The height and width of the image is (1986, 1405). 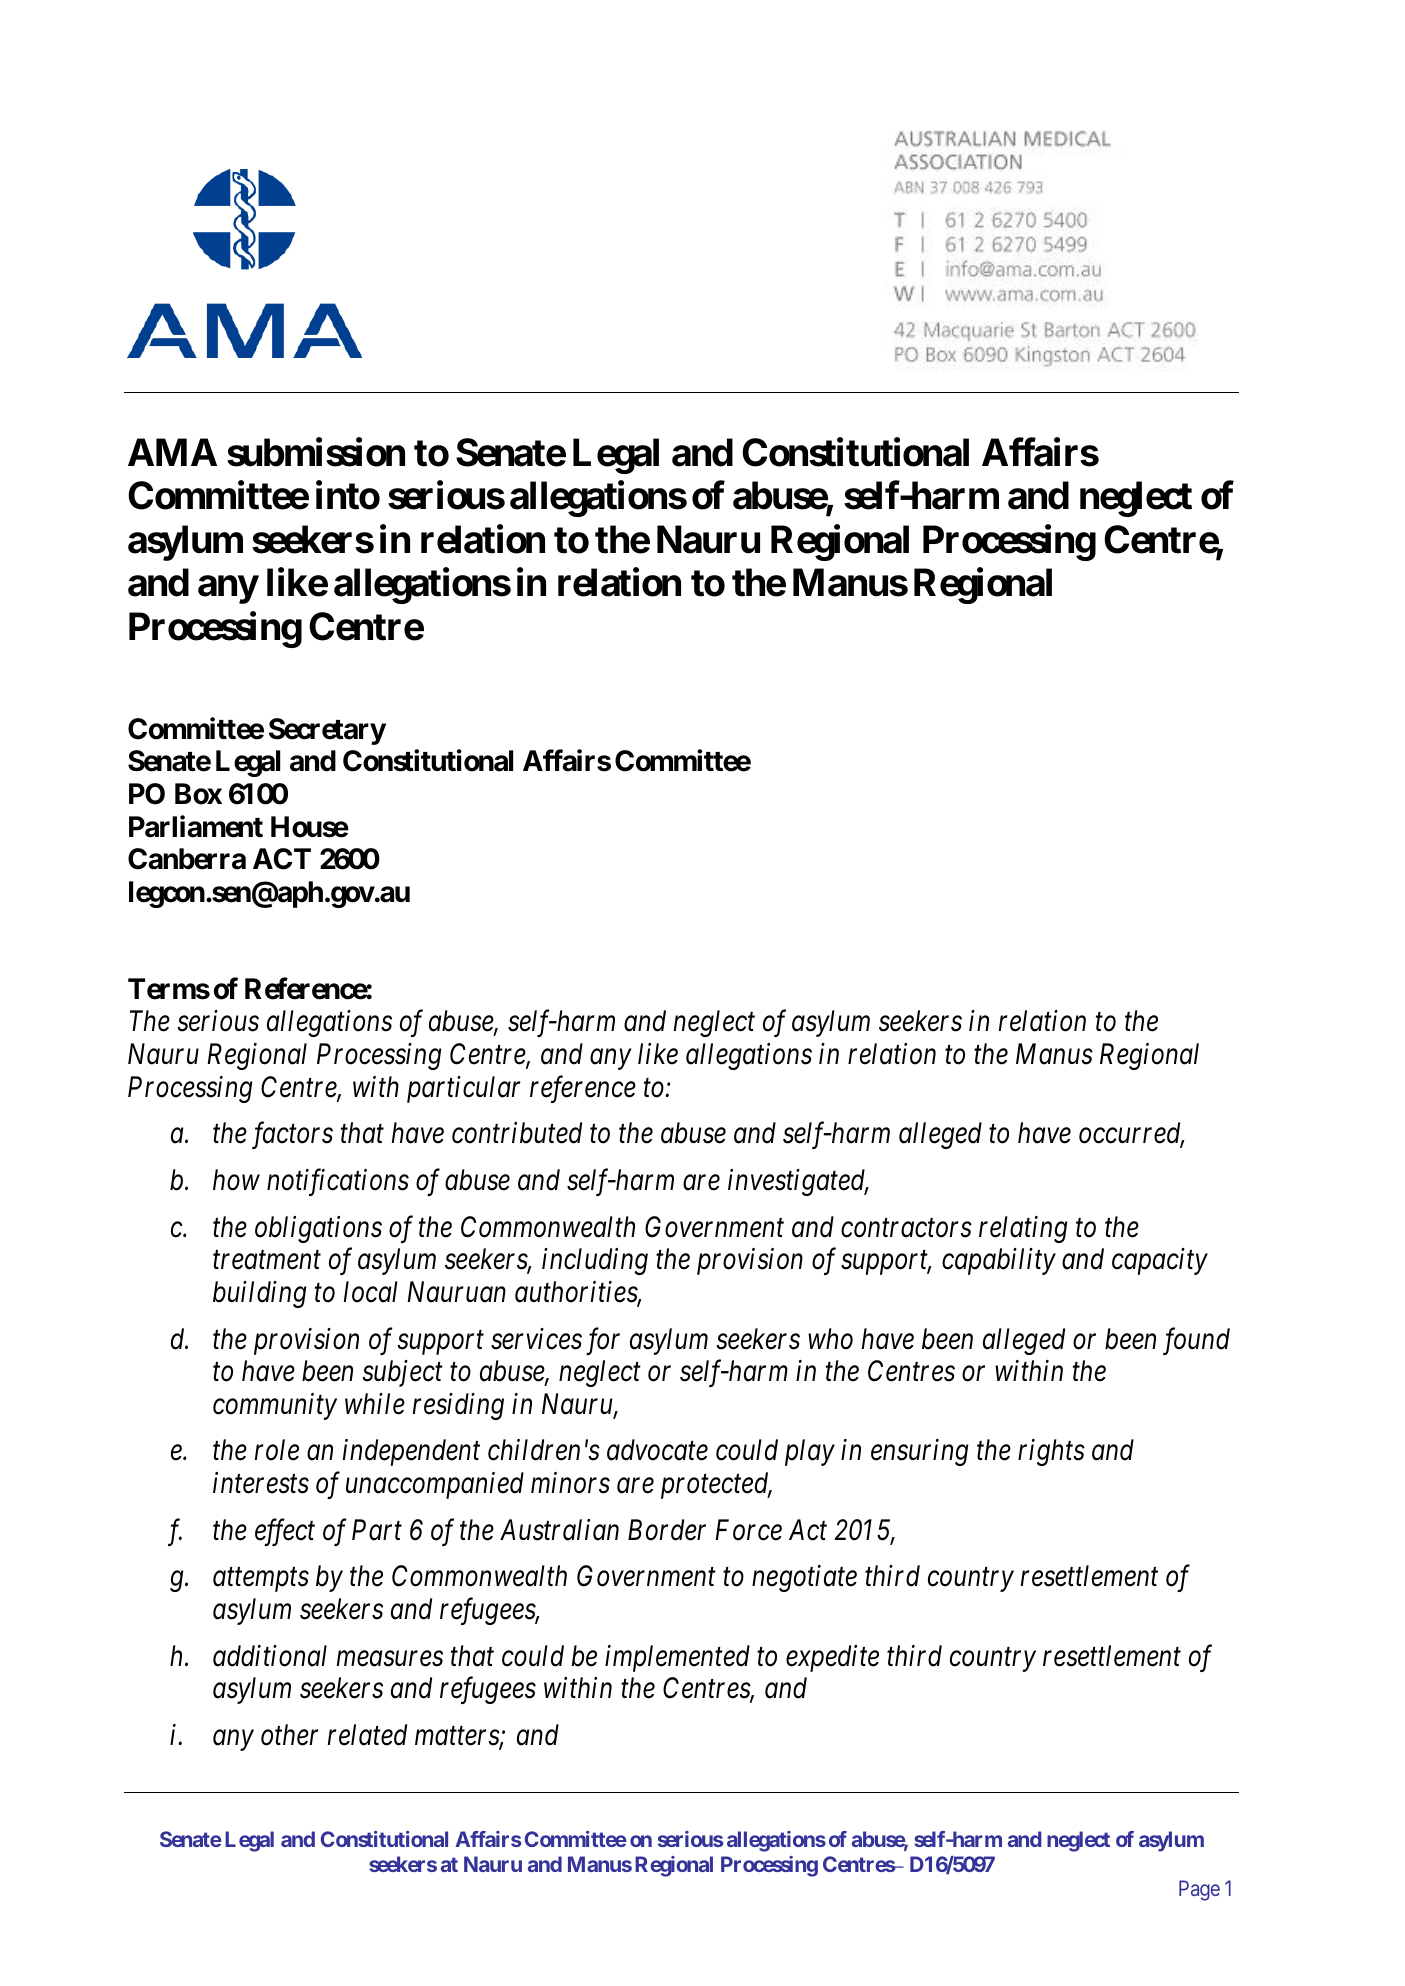 I want to click on Border, so click(x=667, y=1530).
